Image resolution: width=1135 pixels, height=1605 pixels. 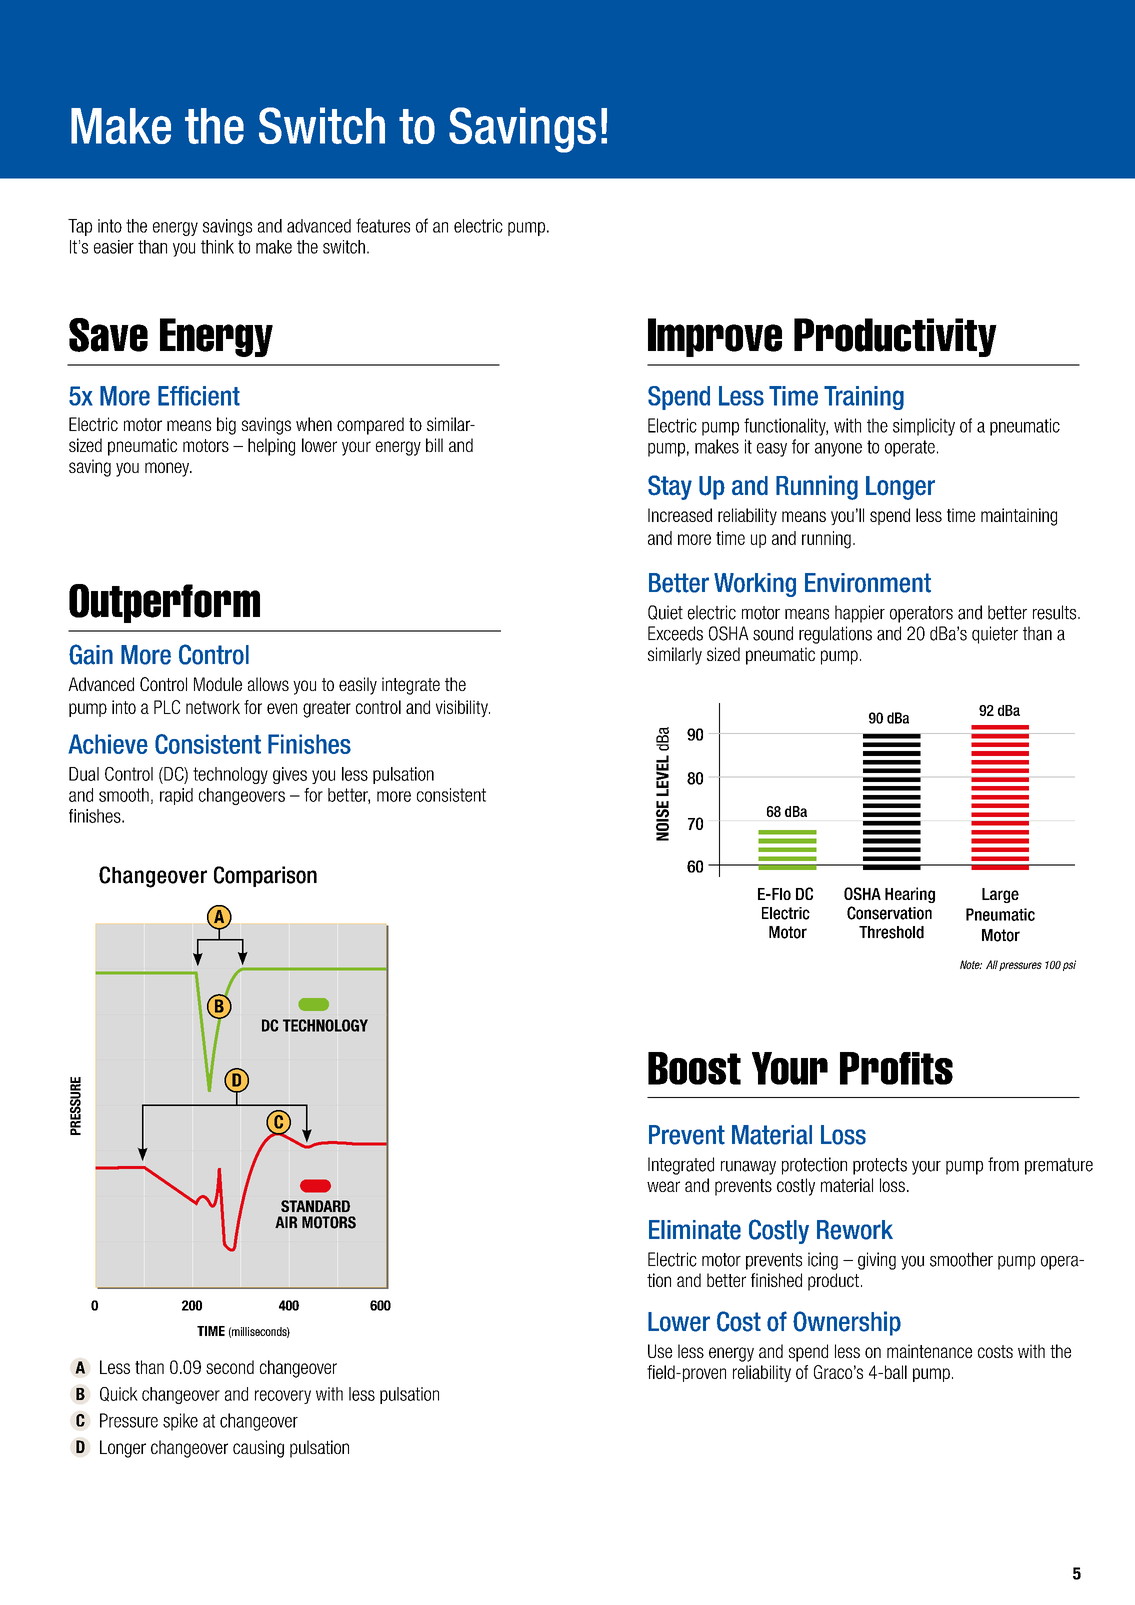 I want to click on Improve, so click(x=715, y=337).
